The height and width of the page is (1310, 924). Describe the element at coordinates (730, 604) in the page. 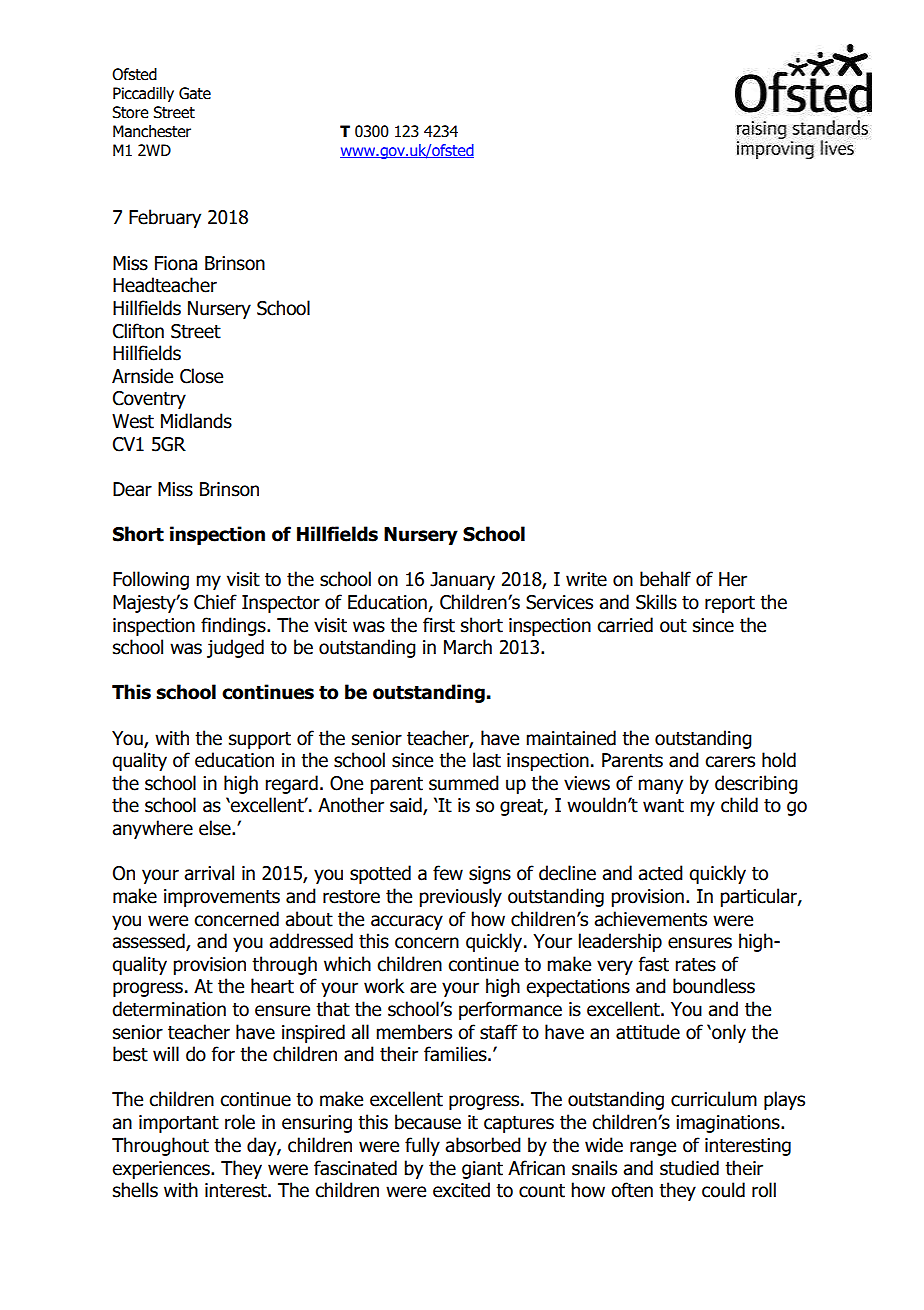

I see `report` at that location.
